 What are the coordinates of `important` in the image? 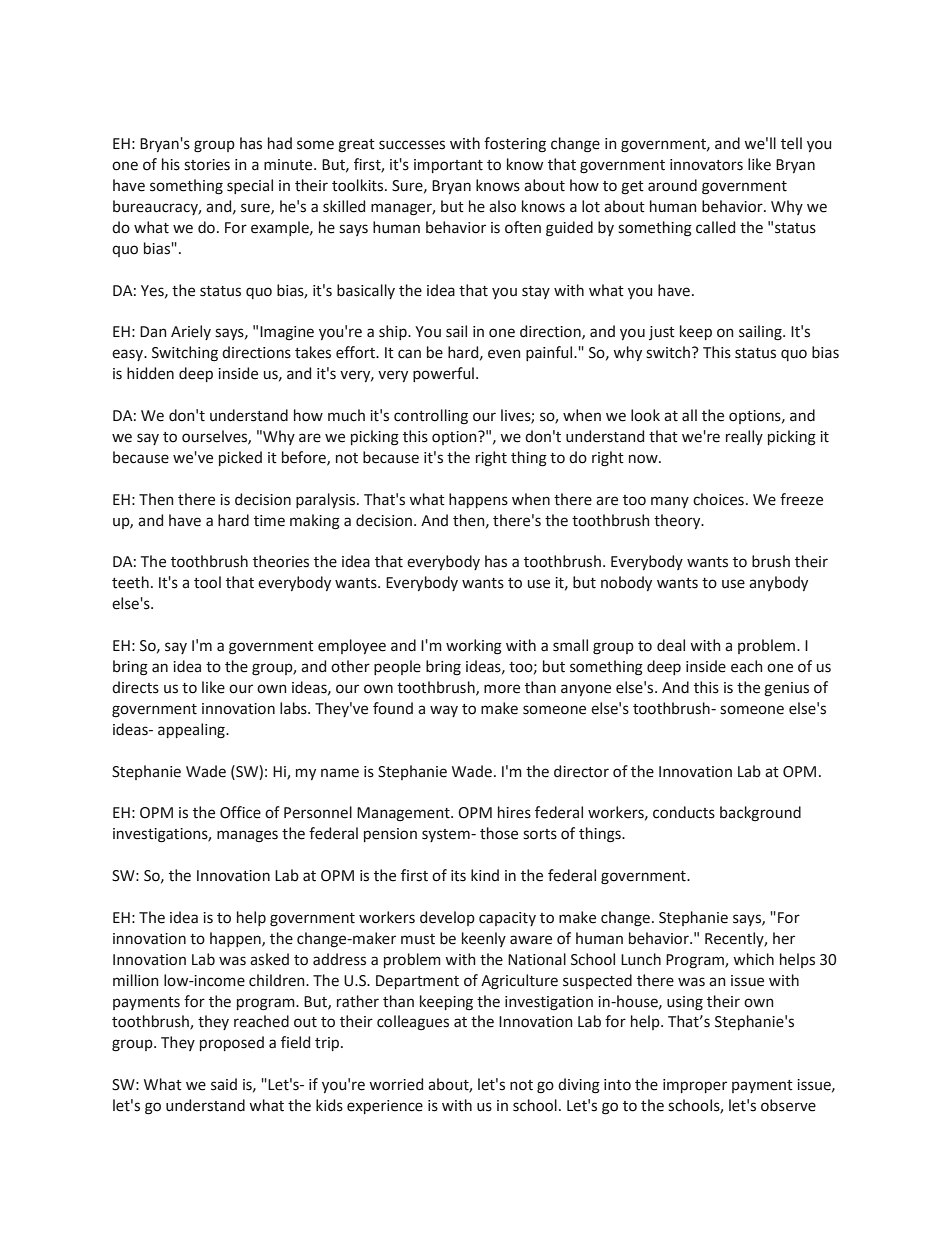 It's located at (448, 166).
